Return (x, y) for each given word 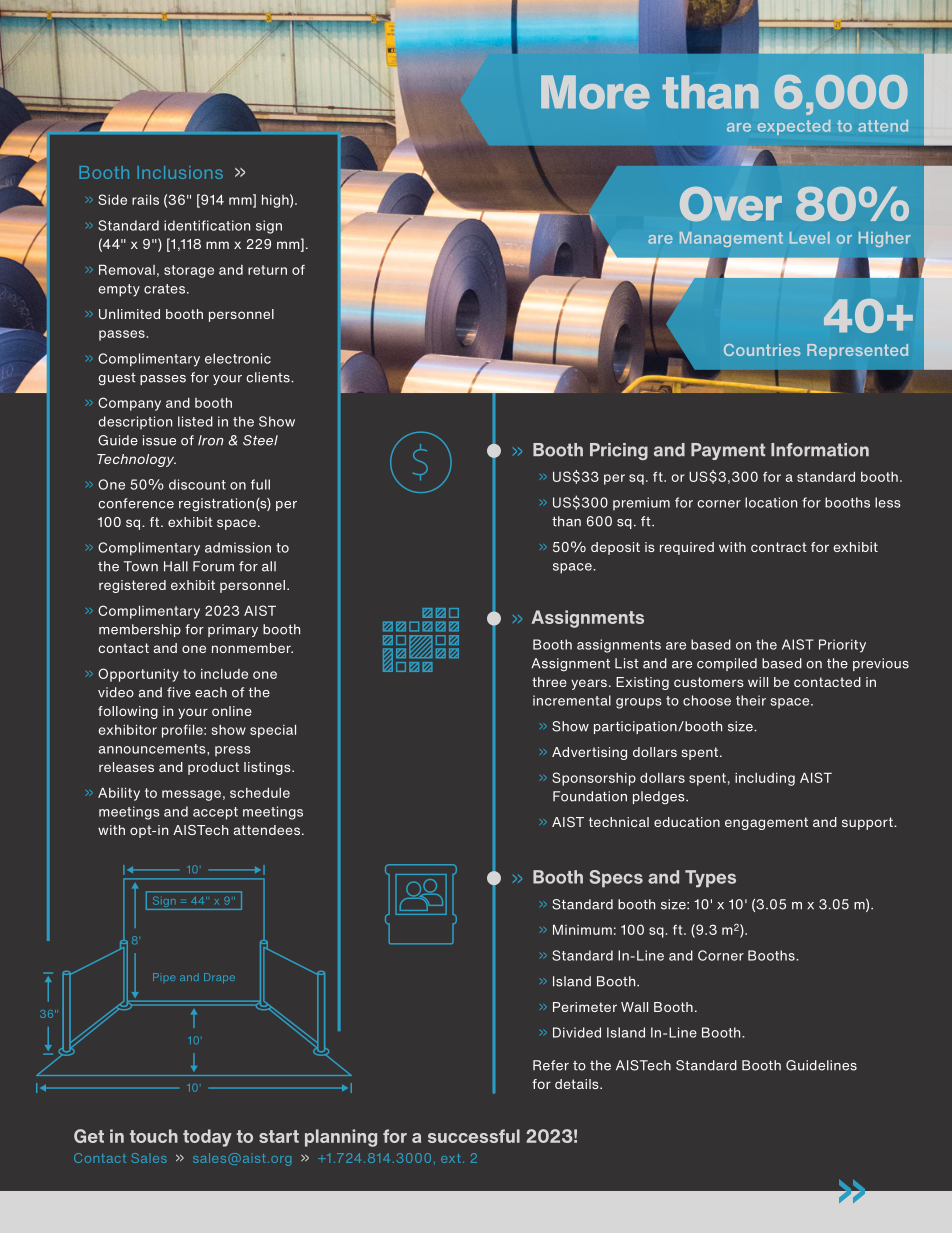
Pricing (619, 451)
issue (159, 440)
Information (820, 450)
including (765, 779)
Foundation (590, 796)
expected (794, 127)
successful (474, 1136)
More (595, 92)
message (191, 795)
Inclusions (180, 172)
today (207, 1138)
